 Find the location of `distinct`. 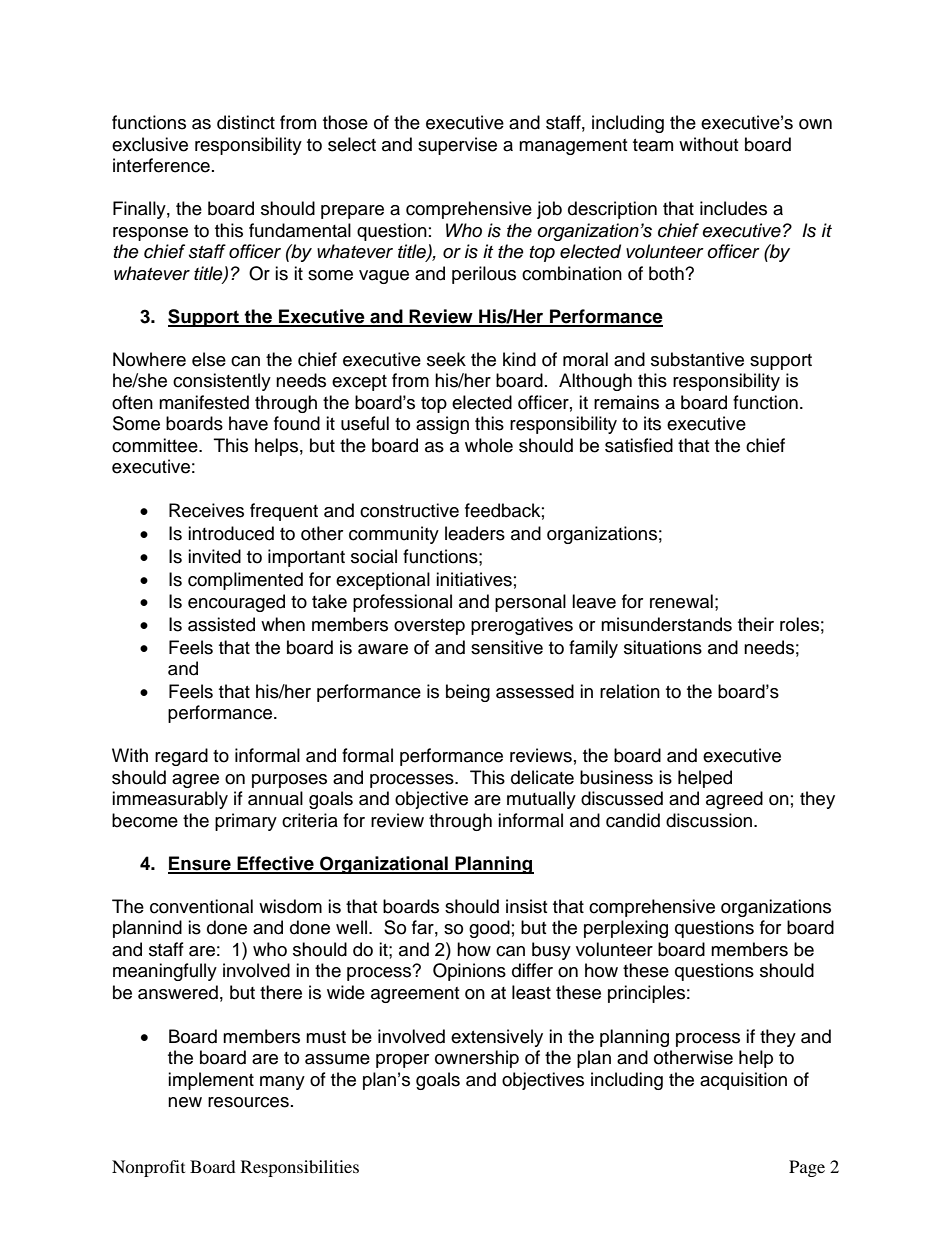

distinct is located at coordinates (246, 122).
